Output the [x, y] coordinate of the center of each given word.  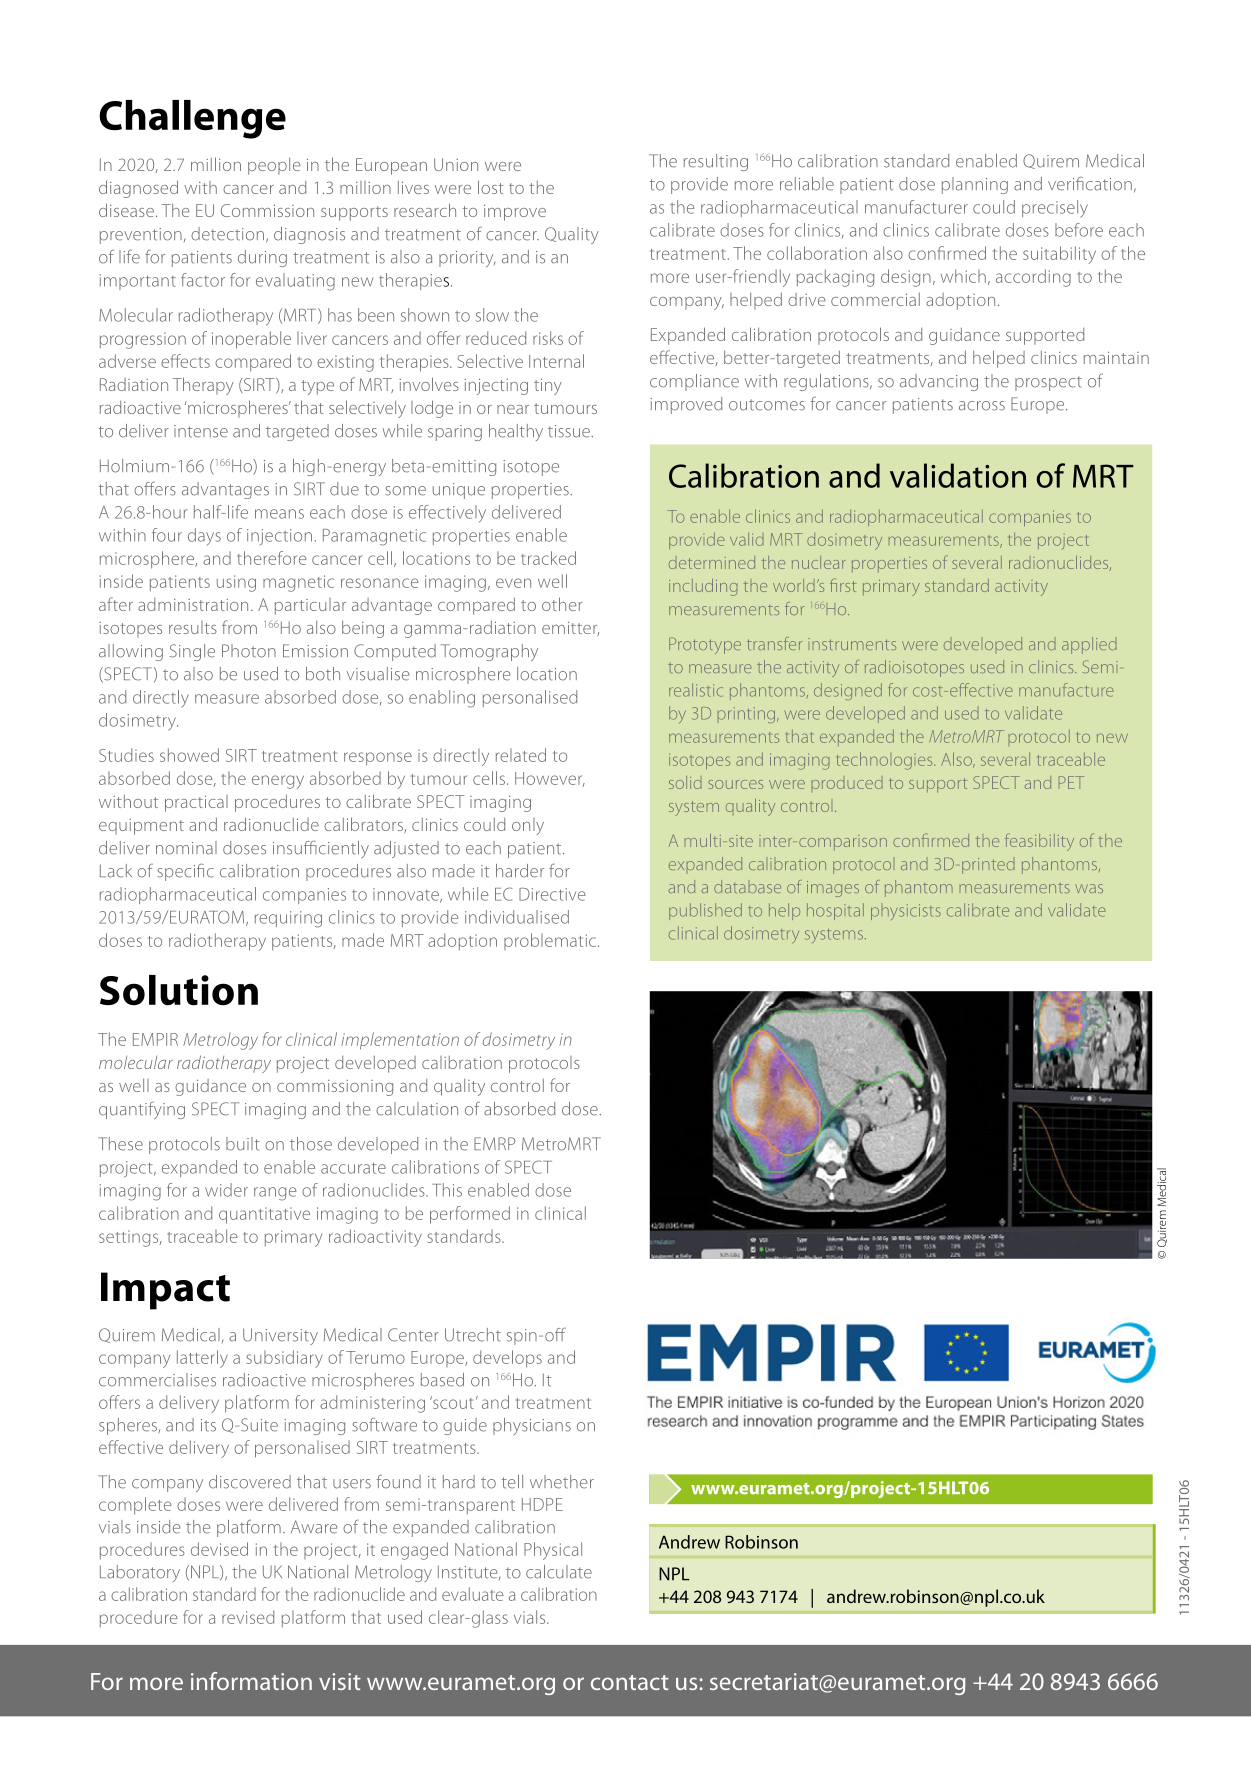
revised [248, 1617]
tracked [548, 558]
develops [507, 1359]
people [274, 166]
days [204, 536]
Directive [552, 894]
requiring [288, 919]
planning [975, 185]
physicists [906, 912]
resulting [716, 162]
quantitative [264, 1215]
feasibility [1039, 842]
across [982, 406]
